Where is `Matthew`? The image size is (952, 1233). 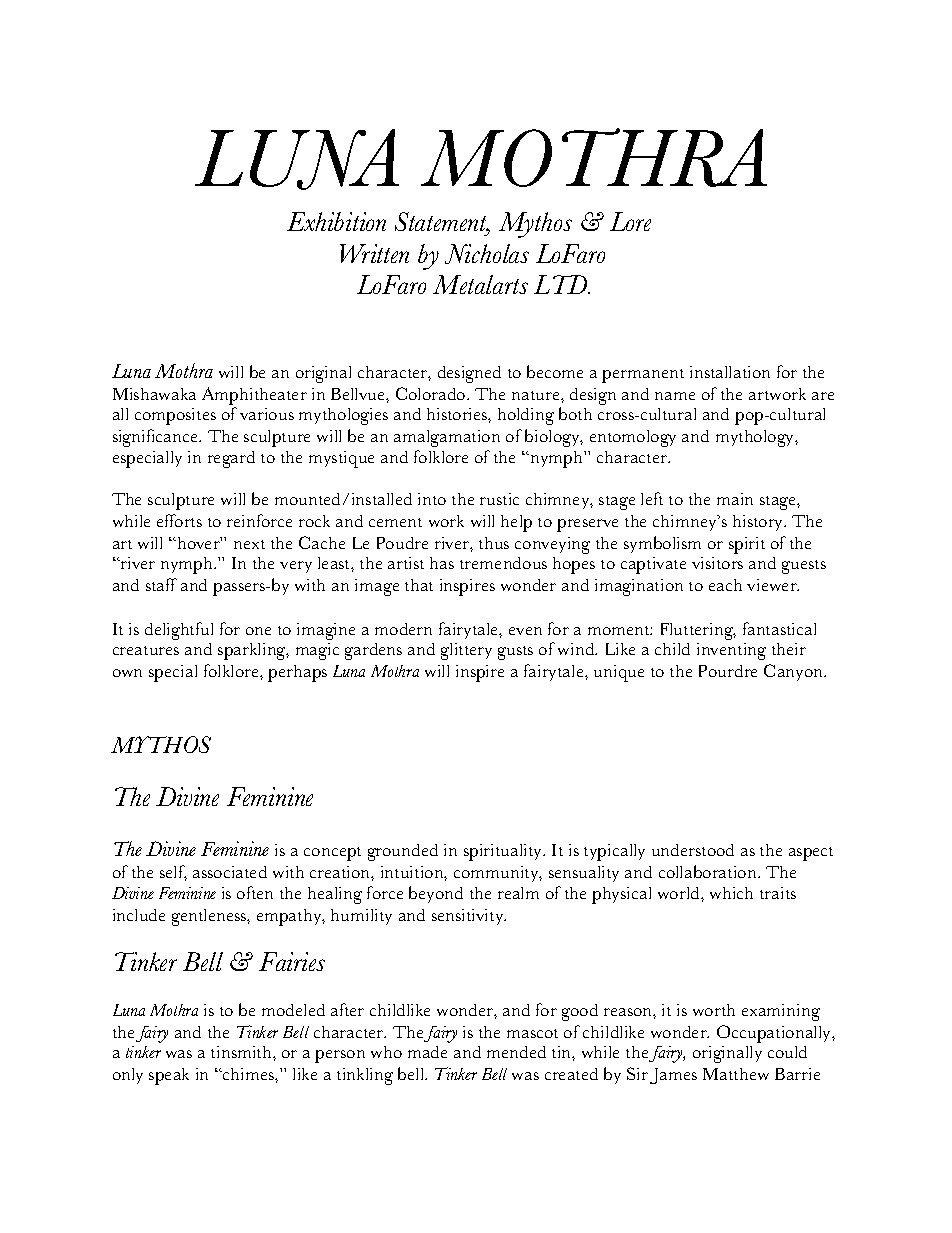
Matthew is located at coordinates (736, 1074).
